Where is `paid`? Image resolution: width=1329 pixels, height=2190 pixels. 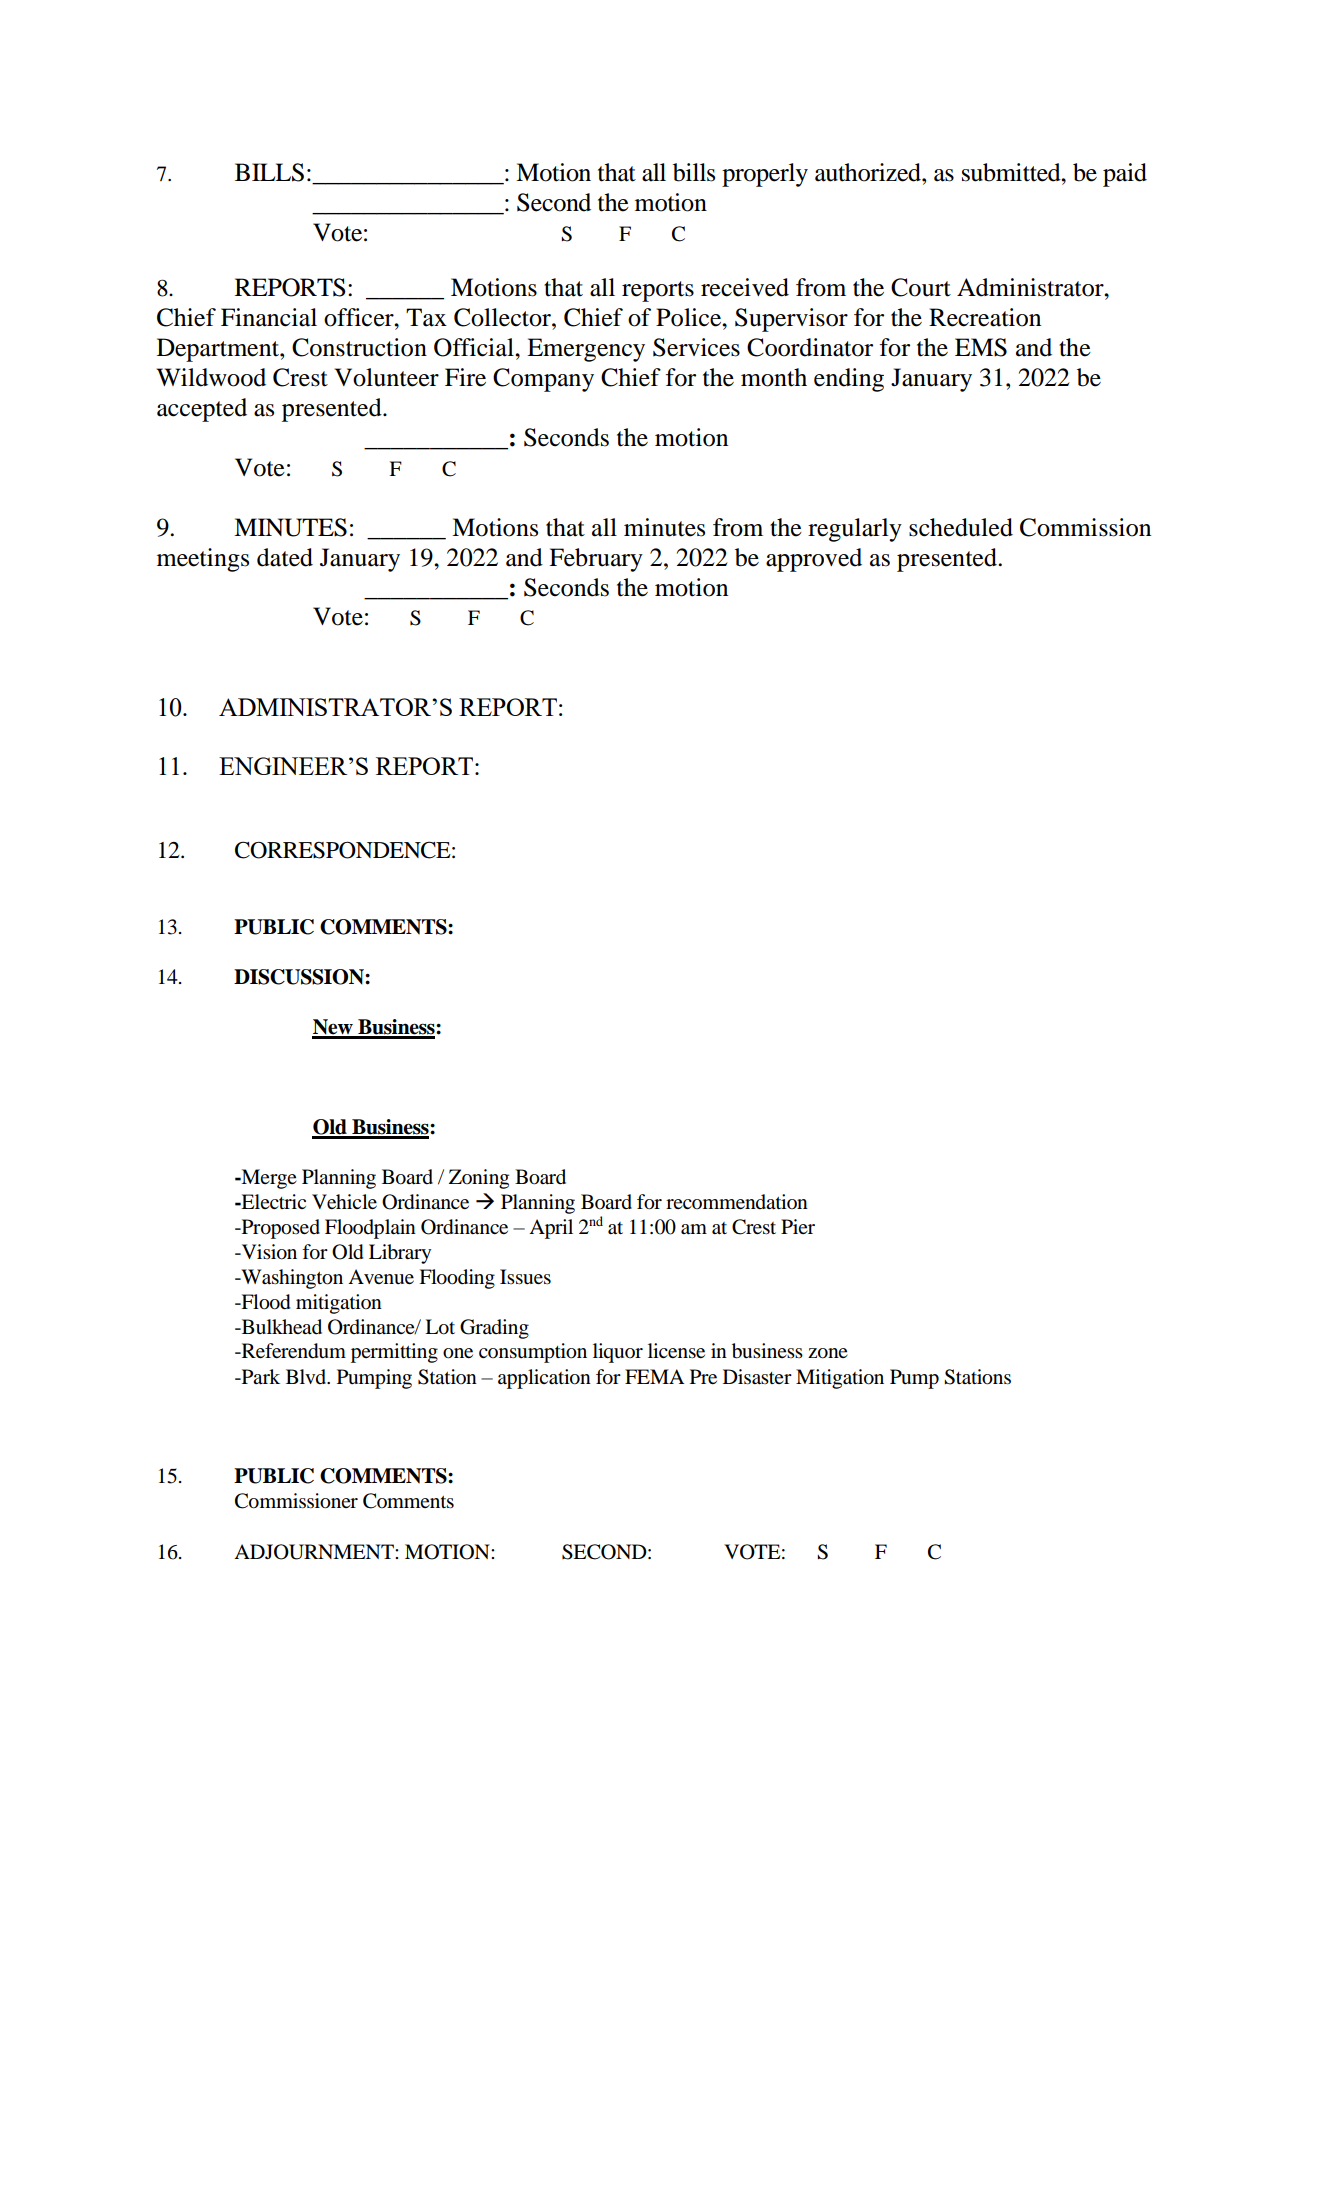
paid is located at coordinates (1125, 175).
